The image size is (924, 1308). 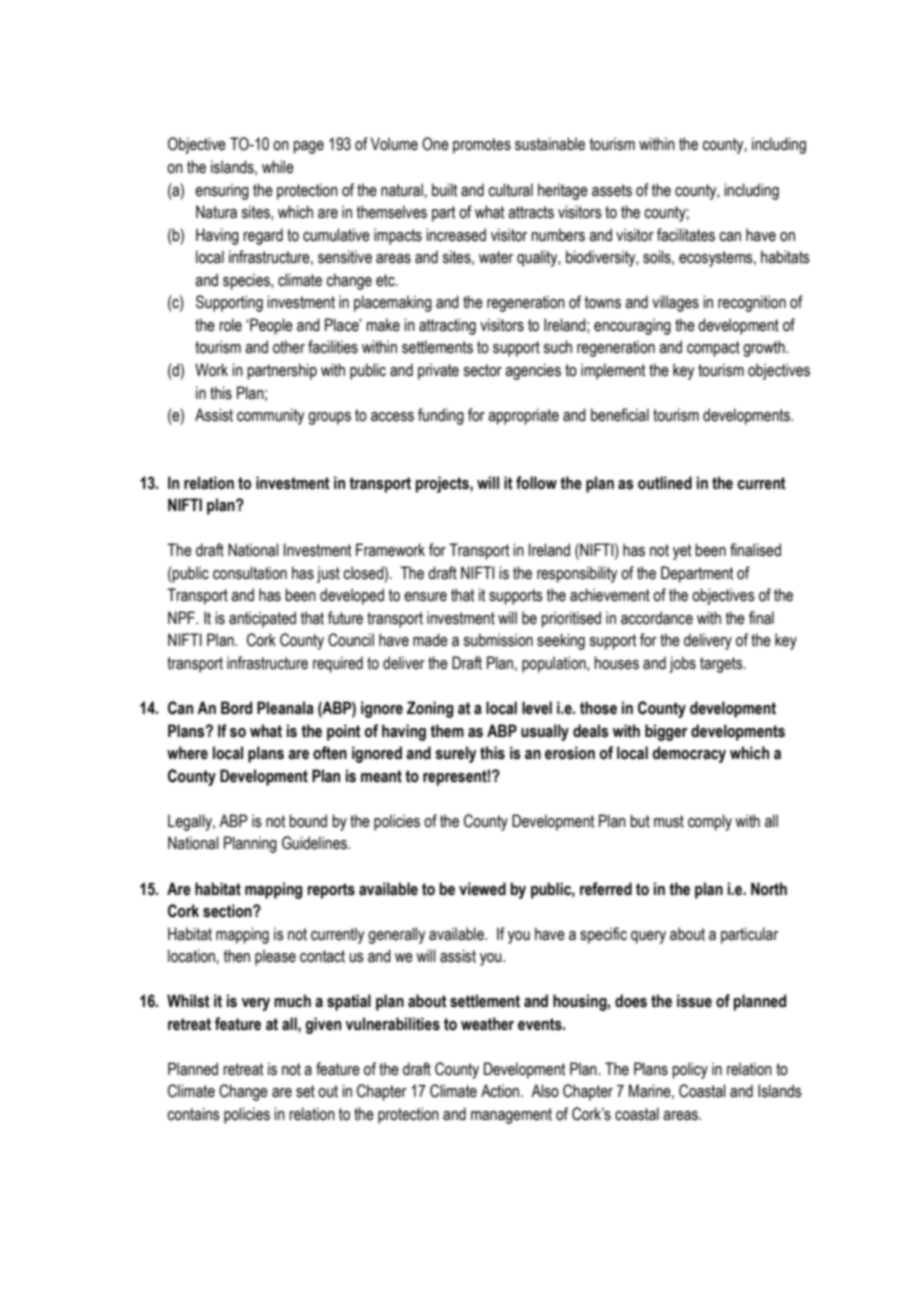 What do you see at coordinates (278, 167) in the document?
I see `while` at bounding box center [278, 167].
